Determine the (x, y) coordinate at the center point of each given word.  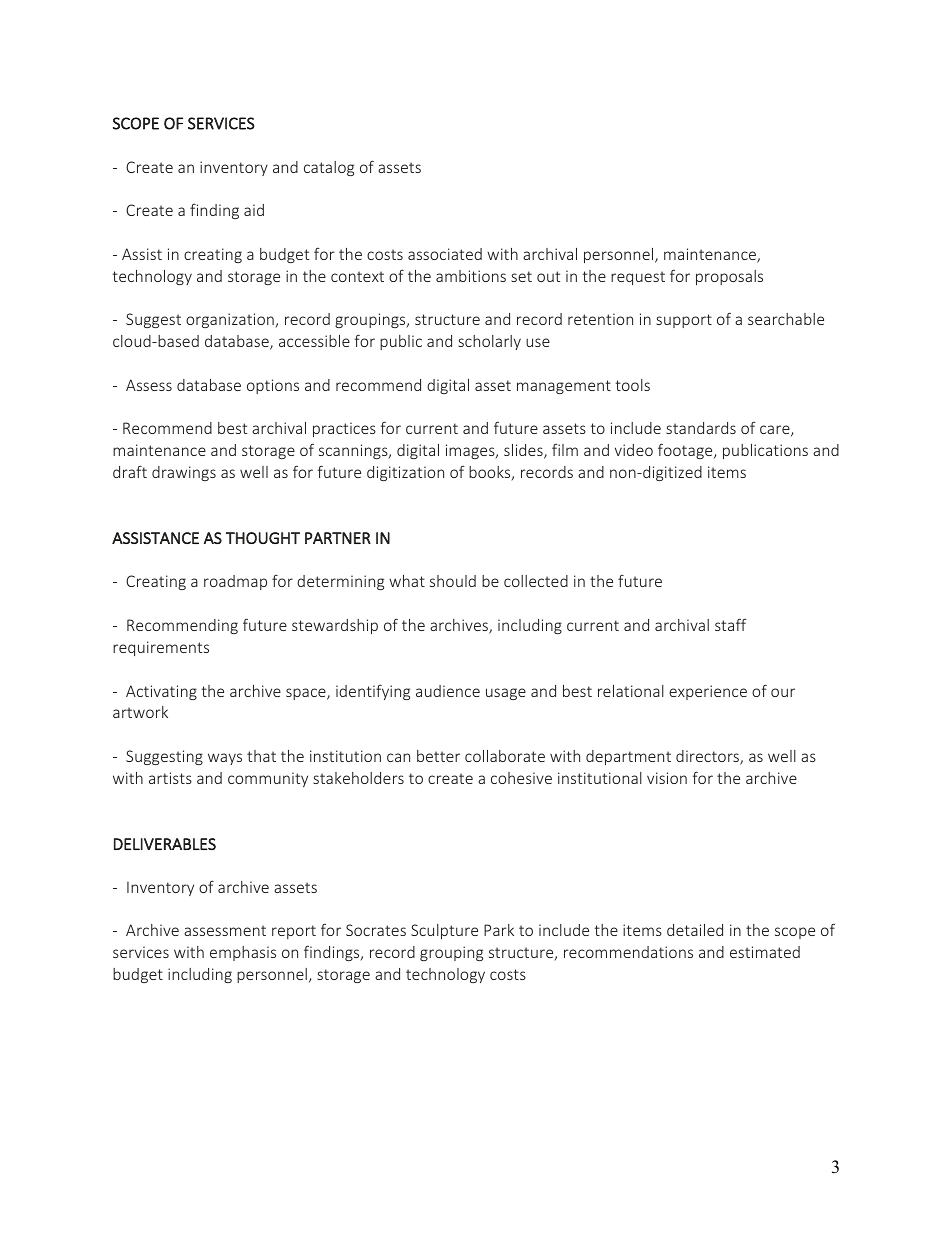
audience (448, 691)
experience (708, 692)
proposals (729, 277)
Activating (161, 692)
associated (445, 254)
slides (524, 451)
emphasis (243, 953)
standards (701, 428)
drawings (184, 473)
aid (254, 210)
